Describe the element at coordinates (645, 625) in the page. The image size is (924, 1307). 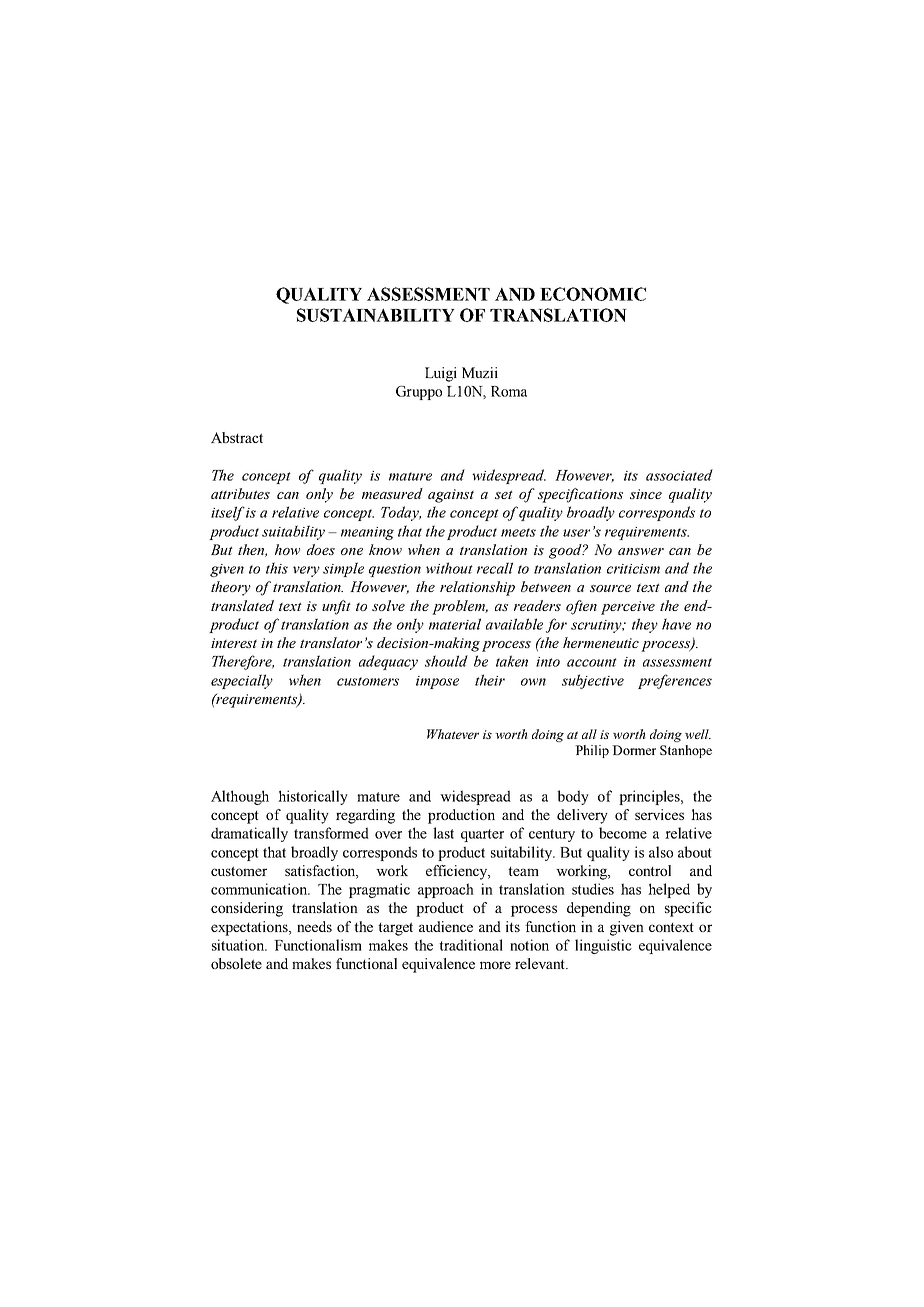
I see `they` at that location.
